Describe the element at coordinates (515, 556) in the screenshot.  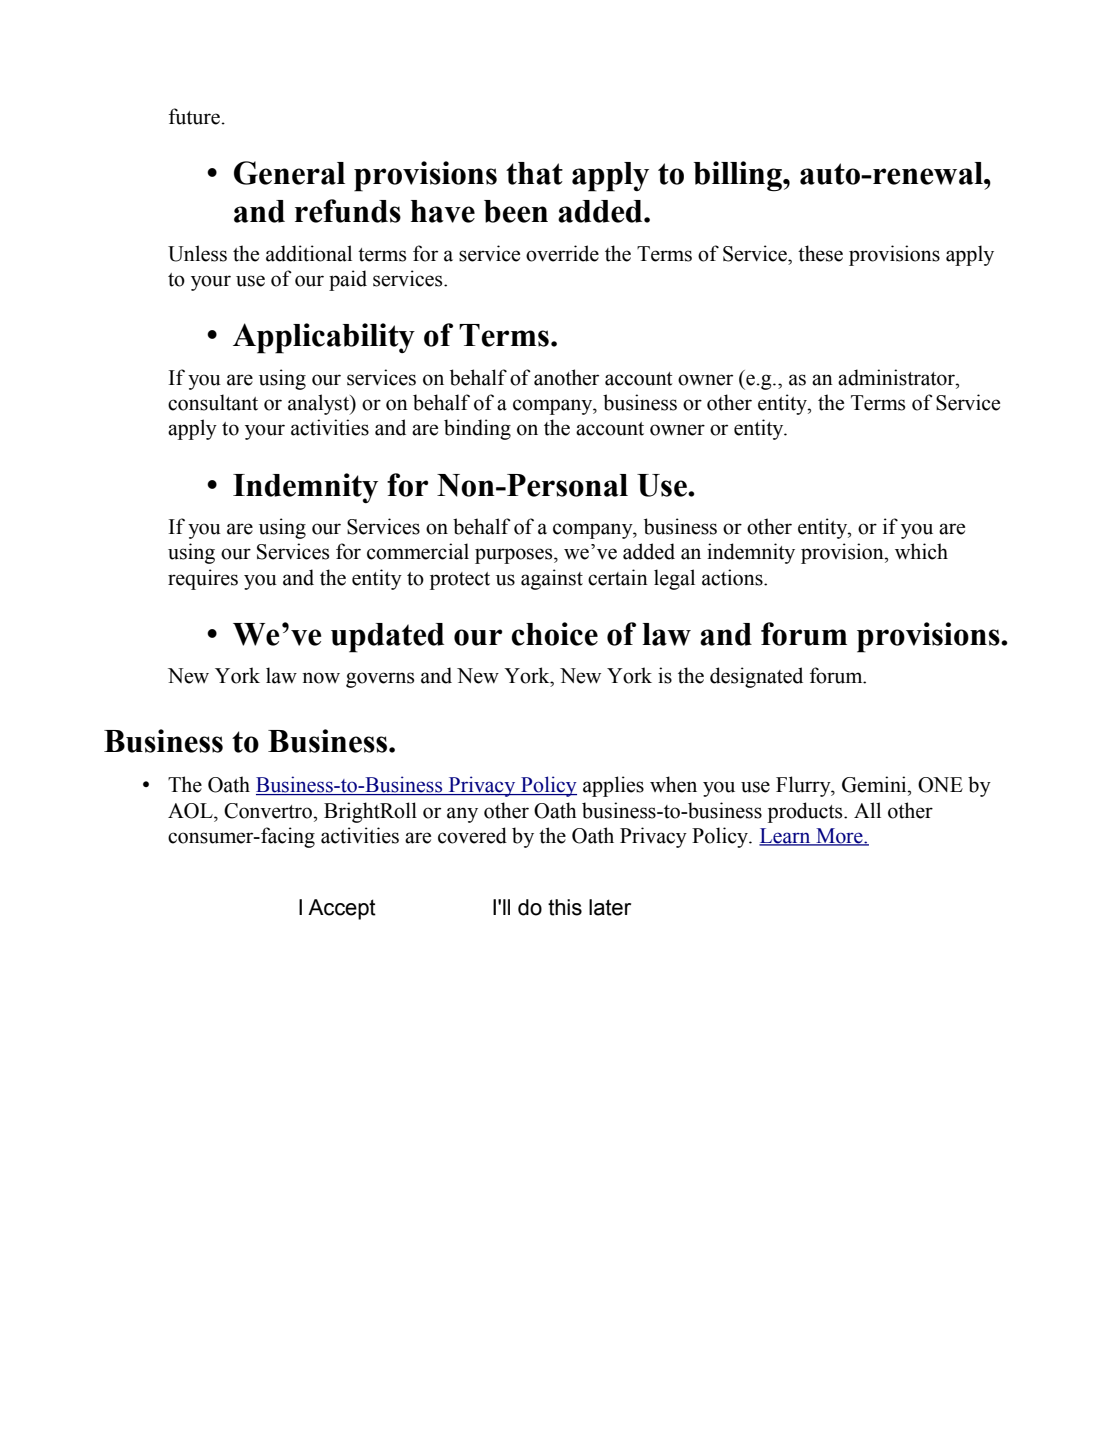
I see `purposes` at that location.
